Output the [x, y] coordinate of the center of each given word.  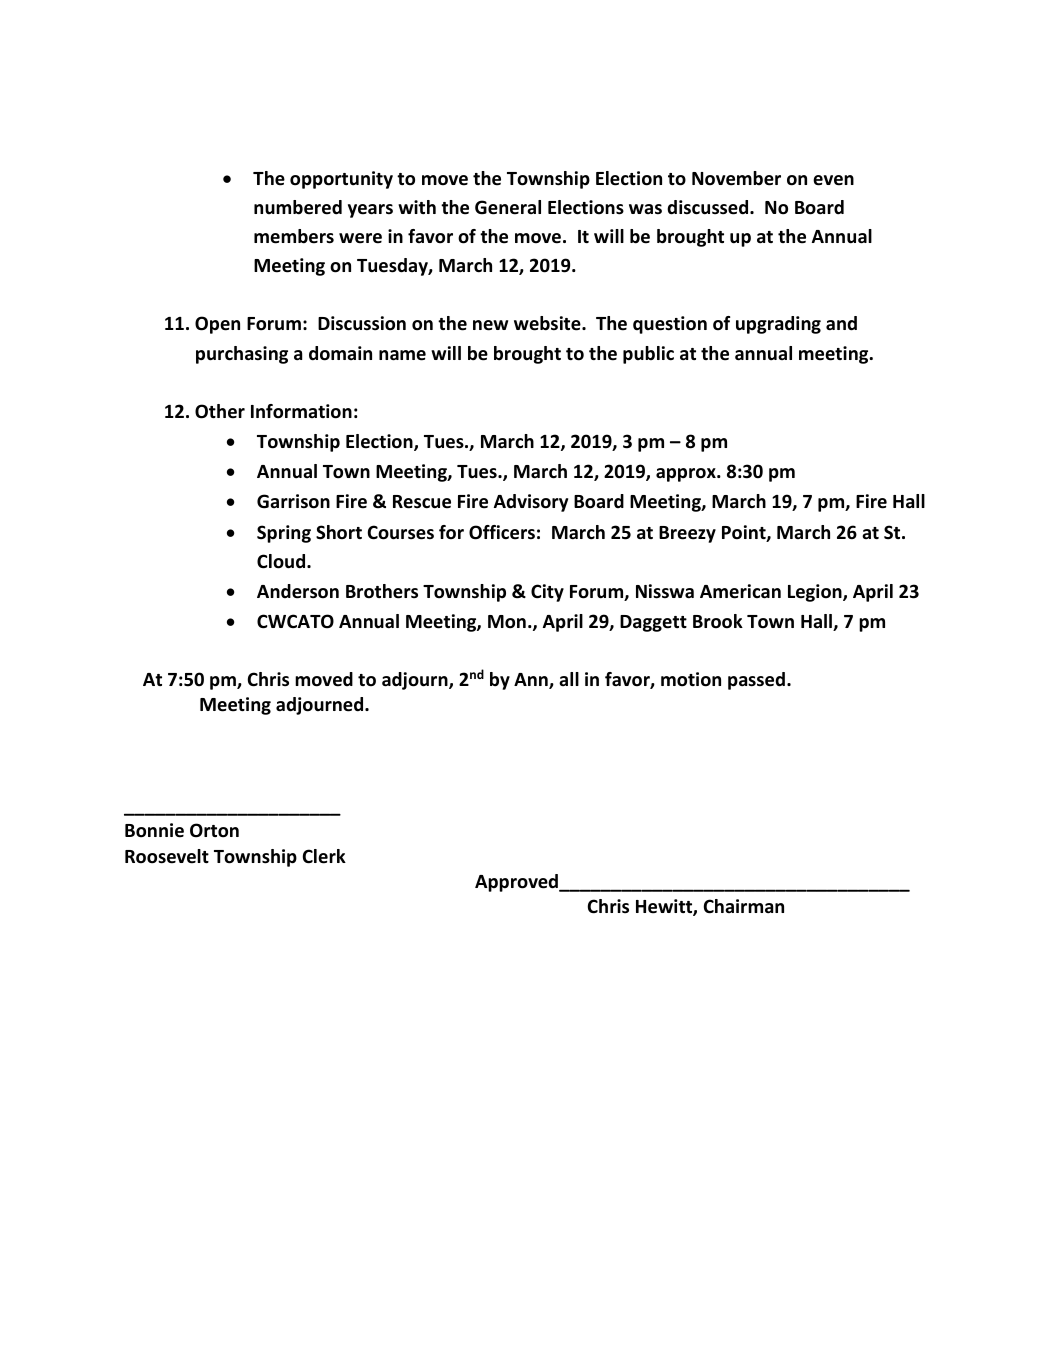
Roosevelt [167, 856]
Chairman [744, 906]
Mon [507, 622]
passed [756, 681]
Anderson [298, 591]
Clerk [324, 856]
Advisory [531, 503]
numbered [298, 207]
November [736, 178]
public [648, 355]
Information [301, 411]
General [508, 207]
